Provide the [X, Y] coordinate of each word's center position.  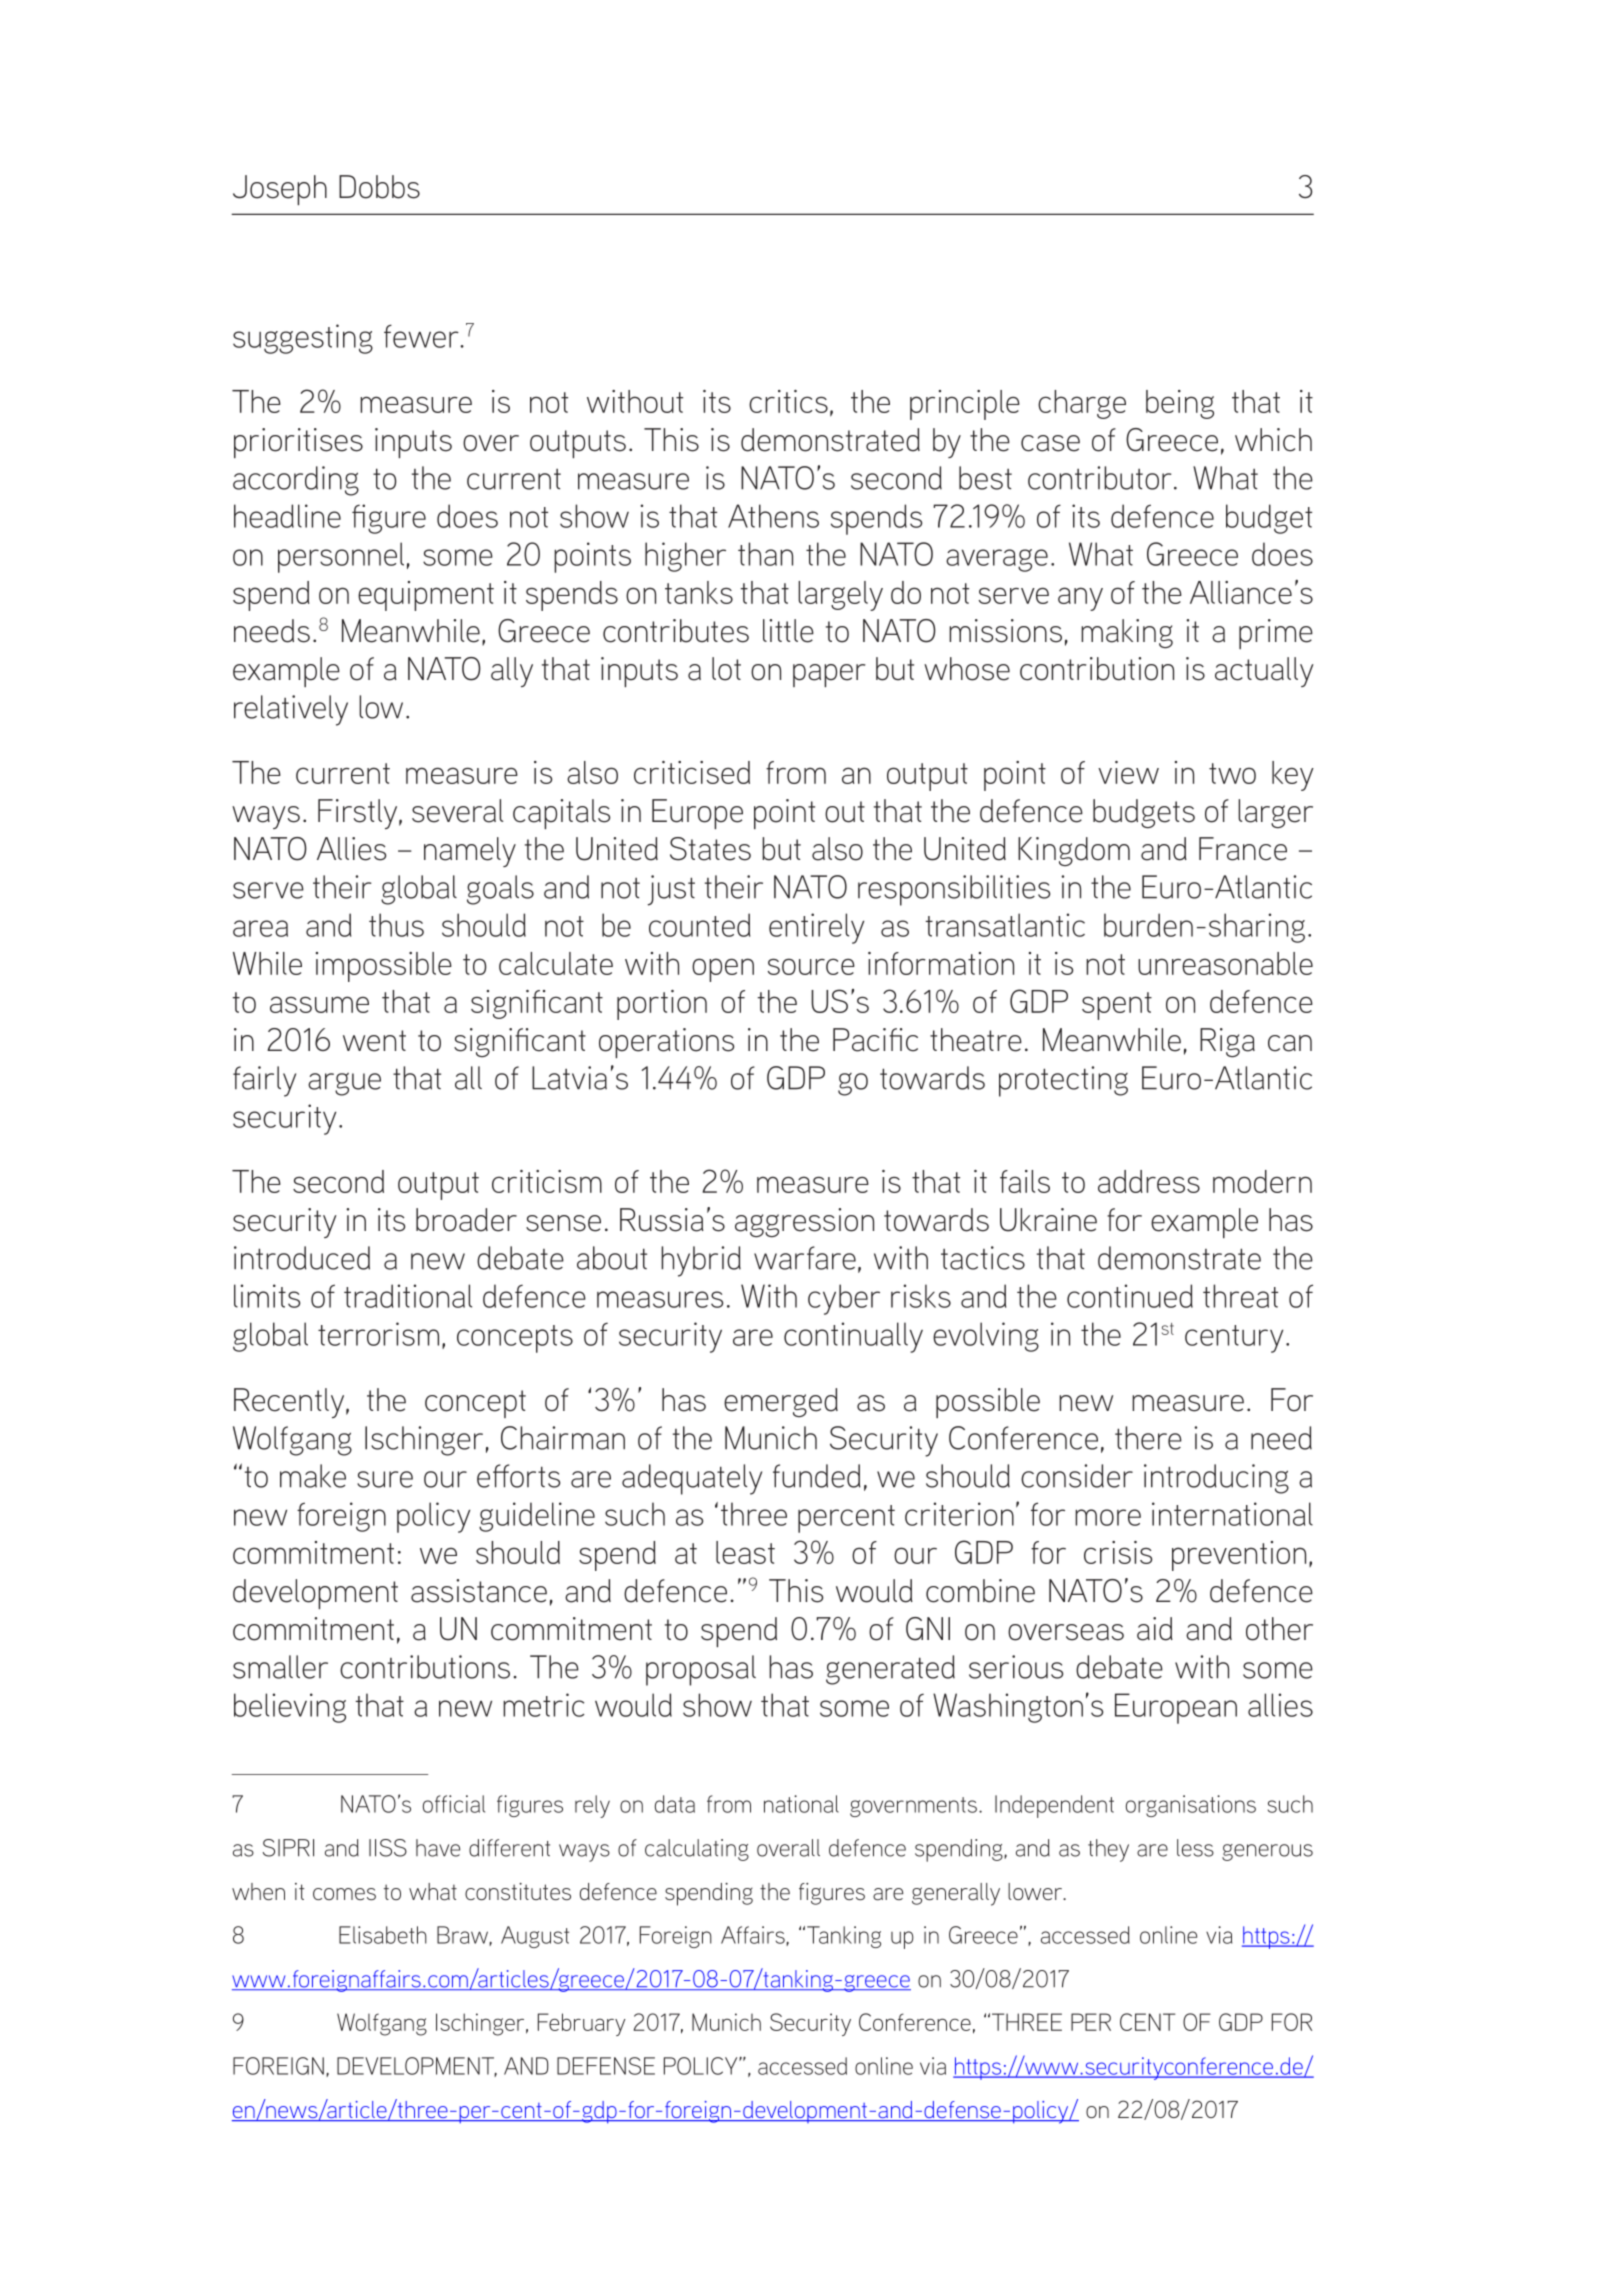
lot [726, 669]
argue [344, 1084]
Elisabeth [383, 1935]
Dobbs [379, 187]
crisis [1118, 1552]
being [1180, 404]
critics [788, 401]
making [1127, 633]
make [313, 1476]
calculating [697, 1850]
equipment [426, 596]
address [1149, 1181]
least [745, 1552]
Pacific [875, 1040]
